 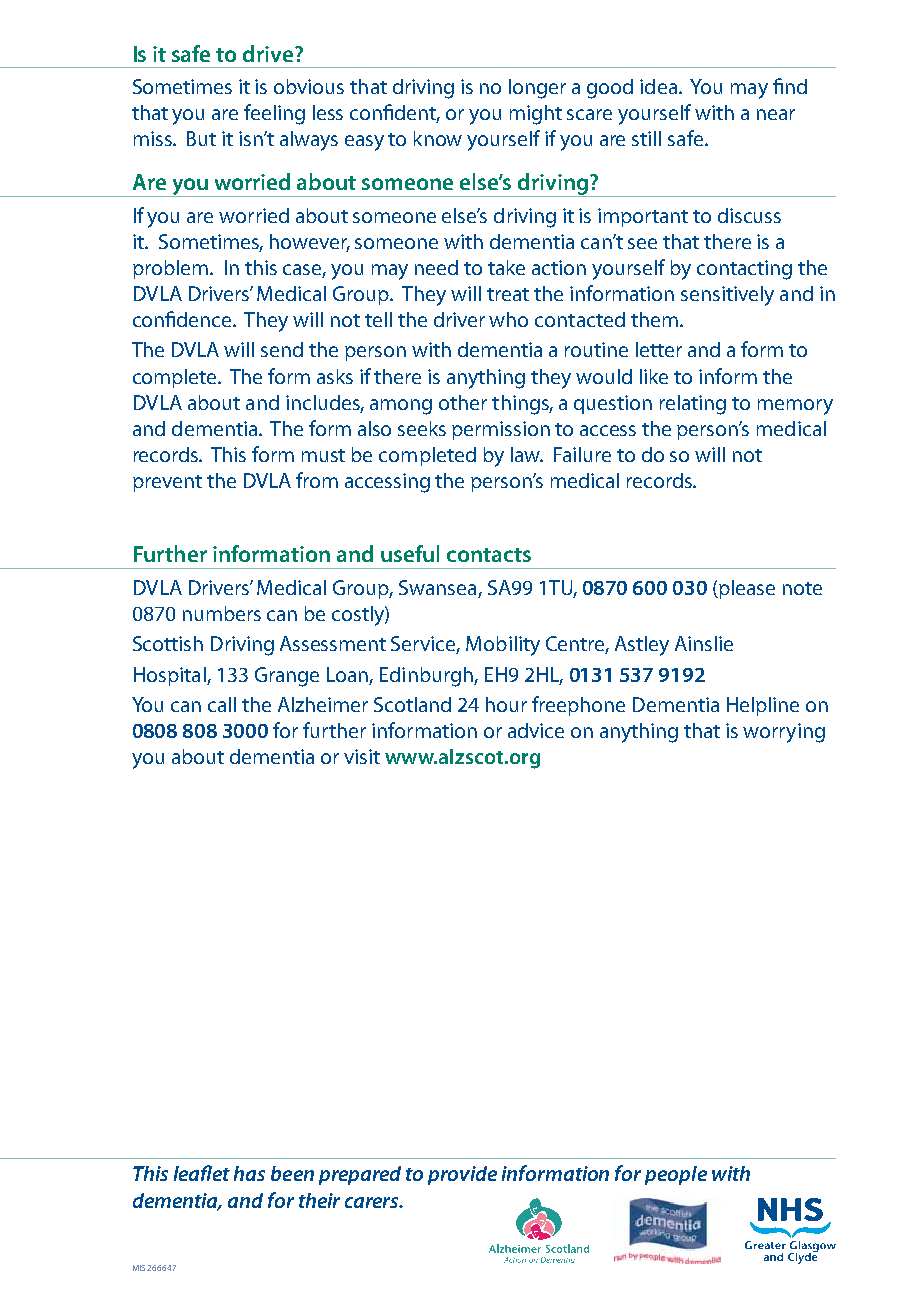 What do you see at coordinates (249, 1173) in the document?
I see `has` at bounding box center [249, 1173].
